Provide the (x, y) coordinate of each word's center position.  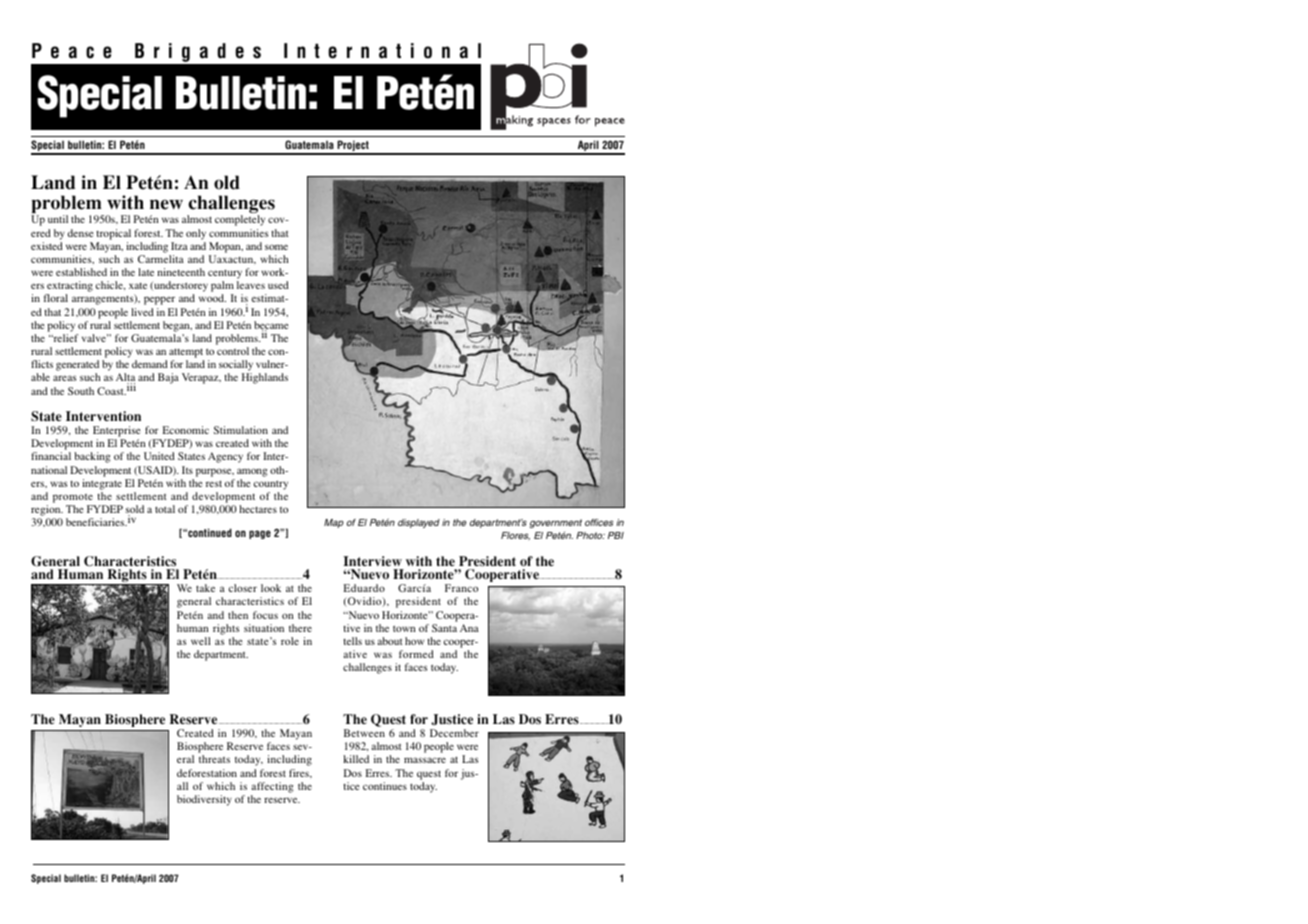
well (201, 641)
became (271, 326)
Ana (469, 628)
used (278, 285)
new (166, 204)
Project (353, 147)
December (454, 733)
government (556, 523)
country (271, 485)
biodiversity (204, 800)
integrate (102, 484)
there (300, 628)
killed (356, 759)
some (276, 247)
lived (142, 312)
